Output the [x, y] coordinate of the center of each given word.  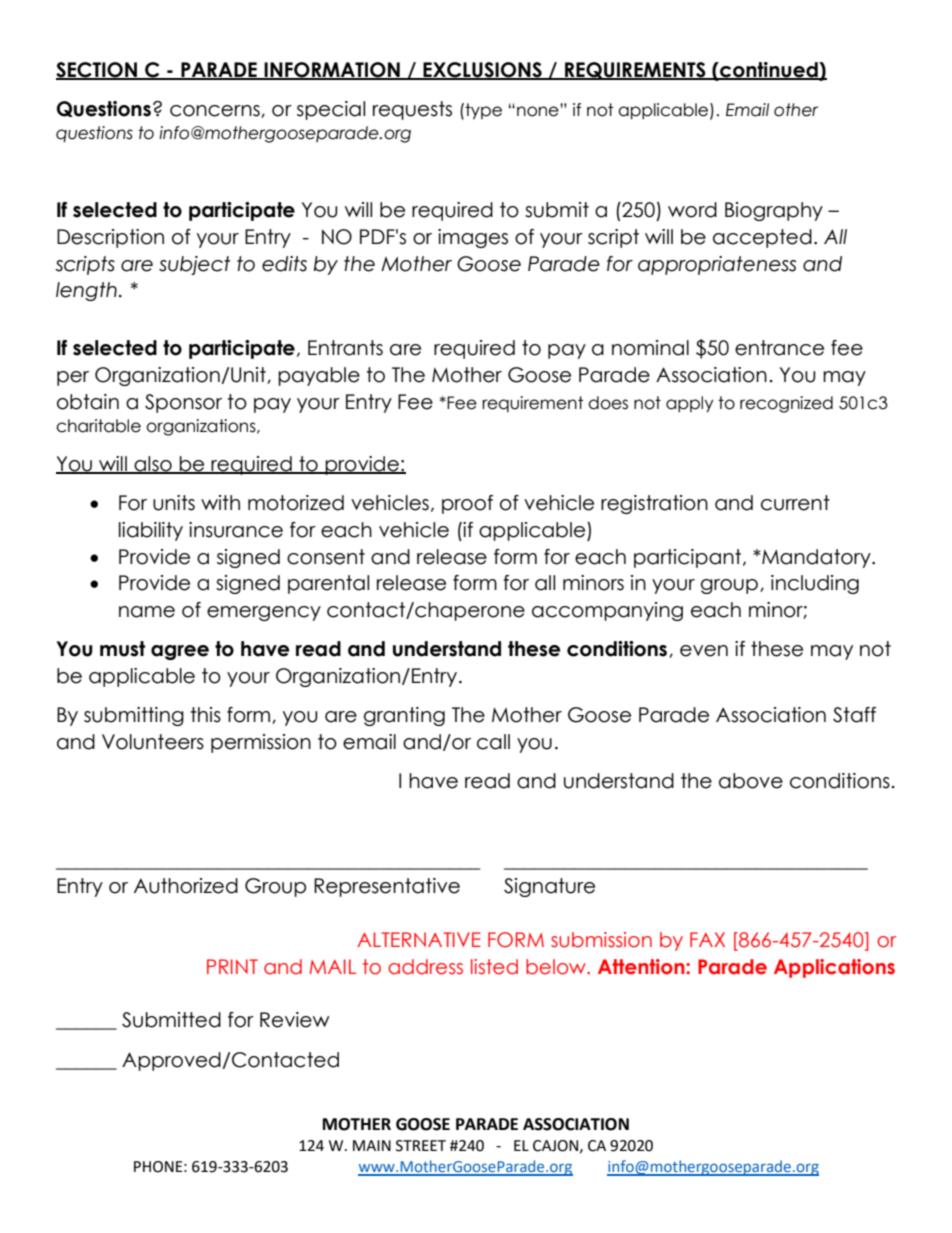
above [751, 781]
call [493, 742]
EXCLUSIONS [483, 70]
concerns [216, 111]
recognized [786, 404]
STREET [421, 1146]
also [153, 464]
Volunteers [153, 742]
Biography [774, 211]
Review [295, 1020]
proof [467, 504]
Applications [834, 968]
